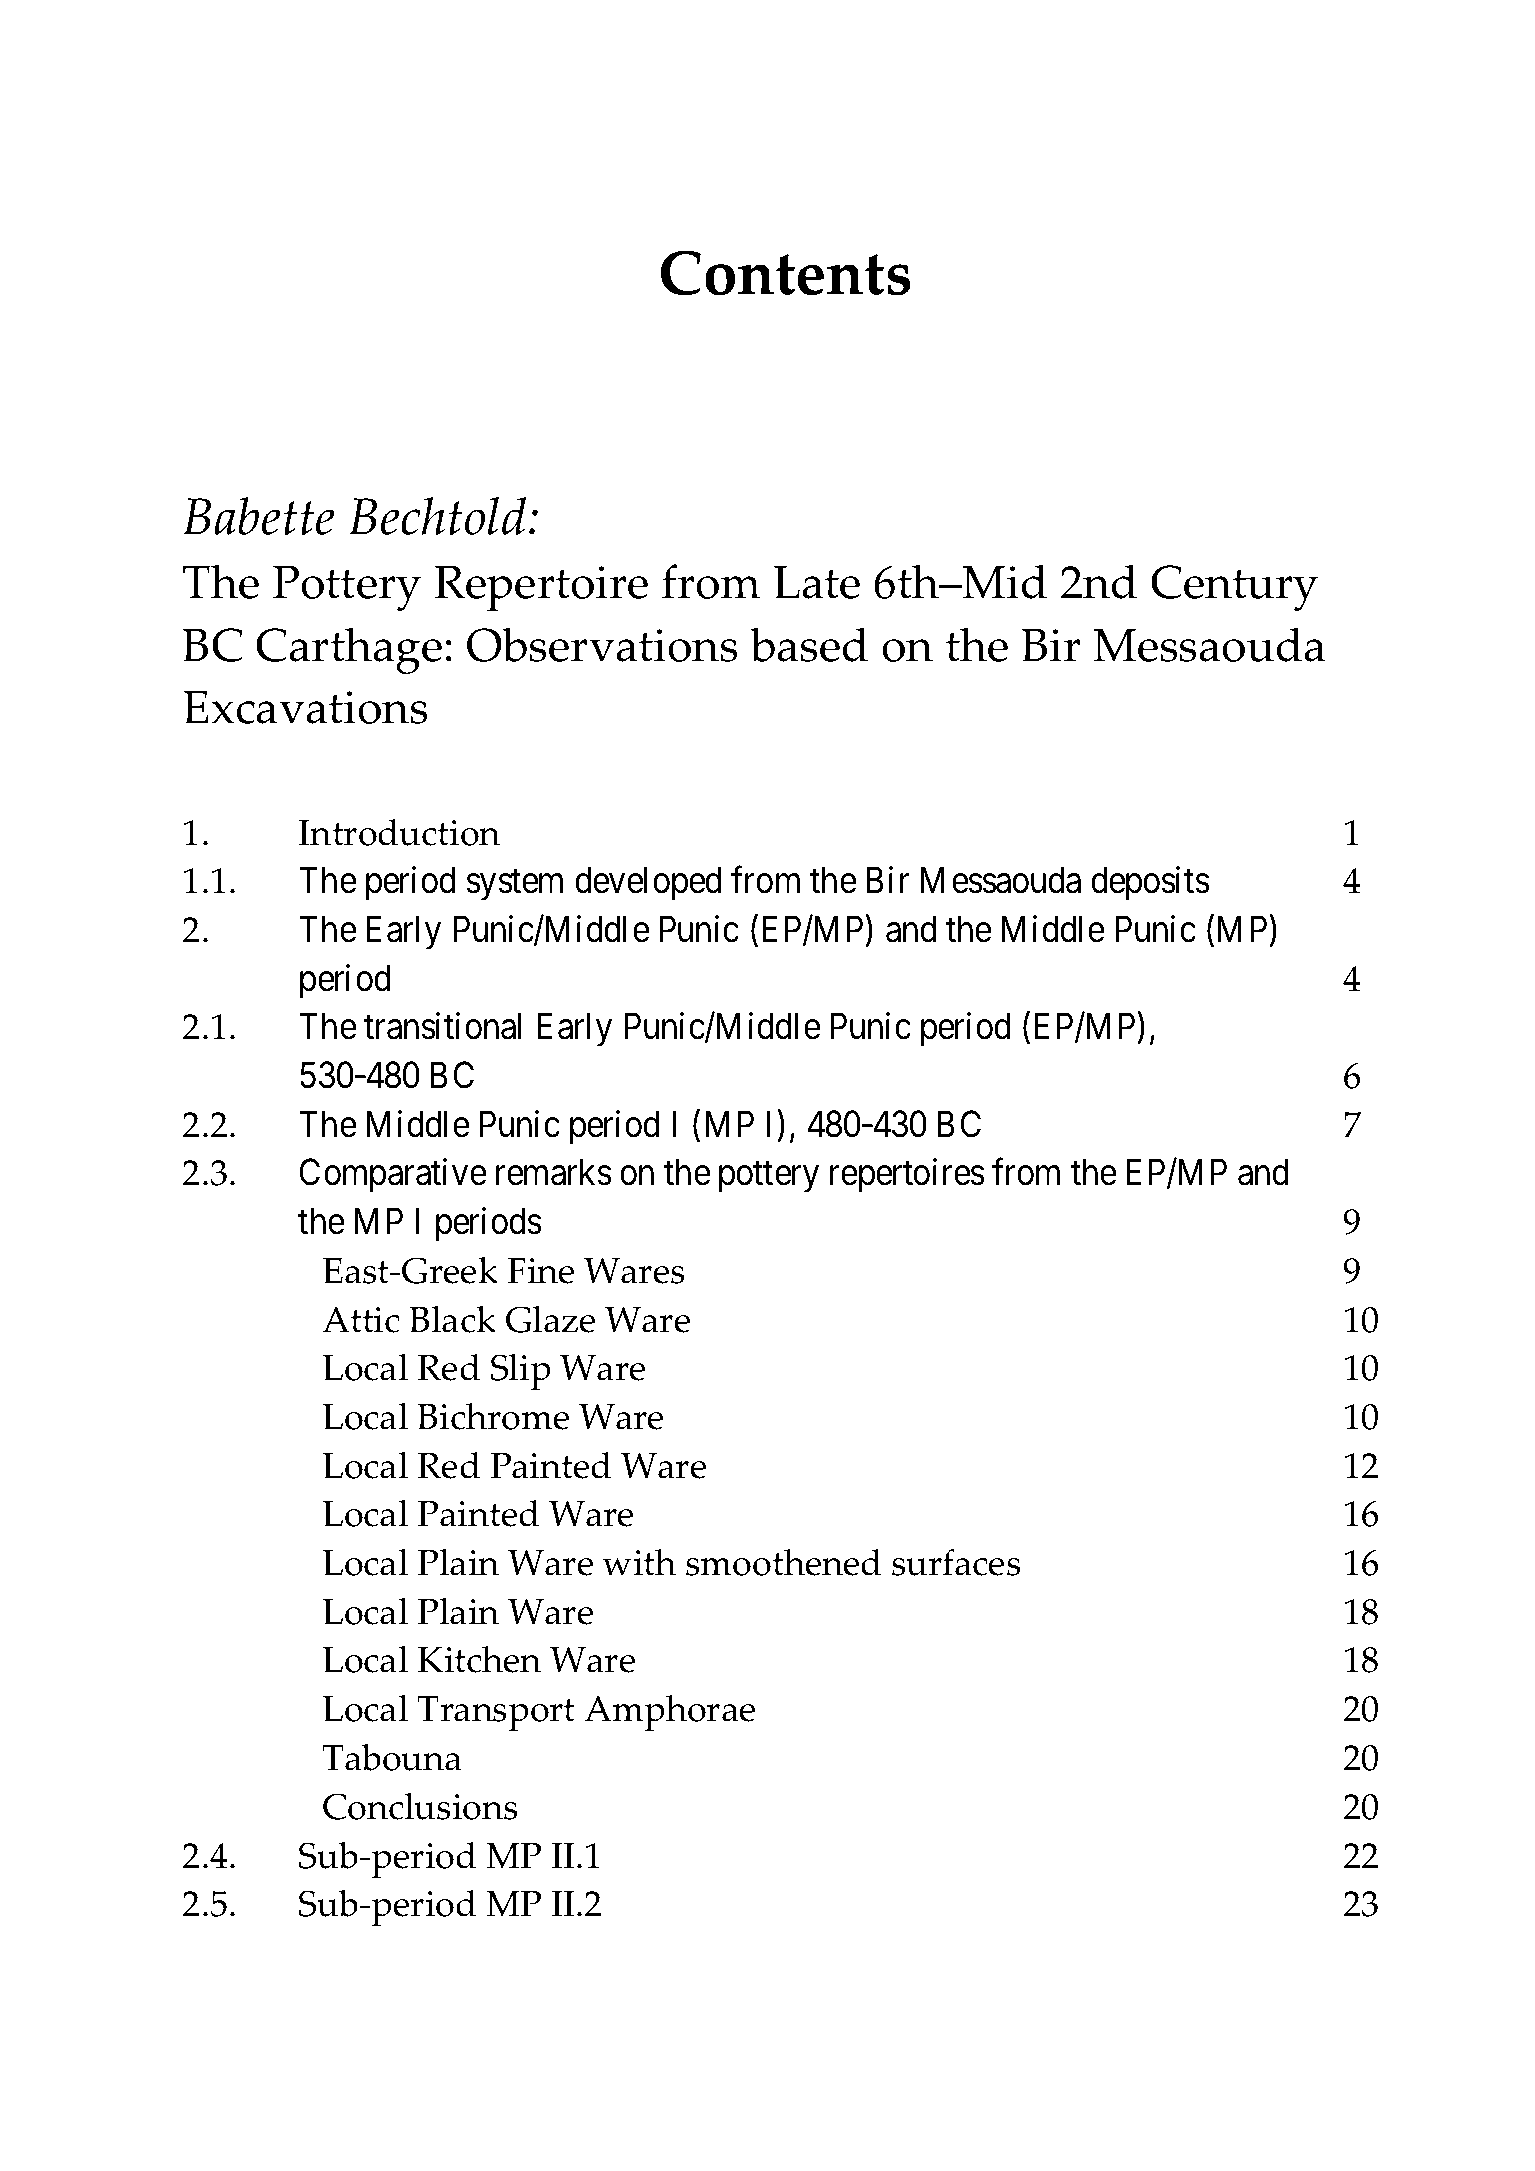 Image resolution: width=1535 pixels, height=2171 pixels. What do you see at coordinates (648, 884) in the screenshot?
I see `developed` at bounding box center [648, 884].
